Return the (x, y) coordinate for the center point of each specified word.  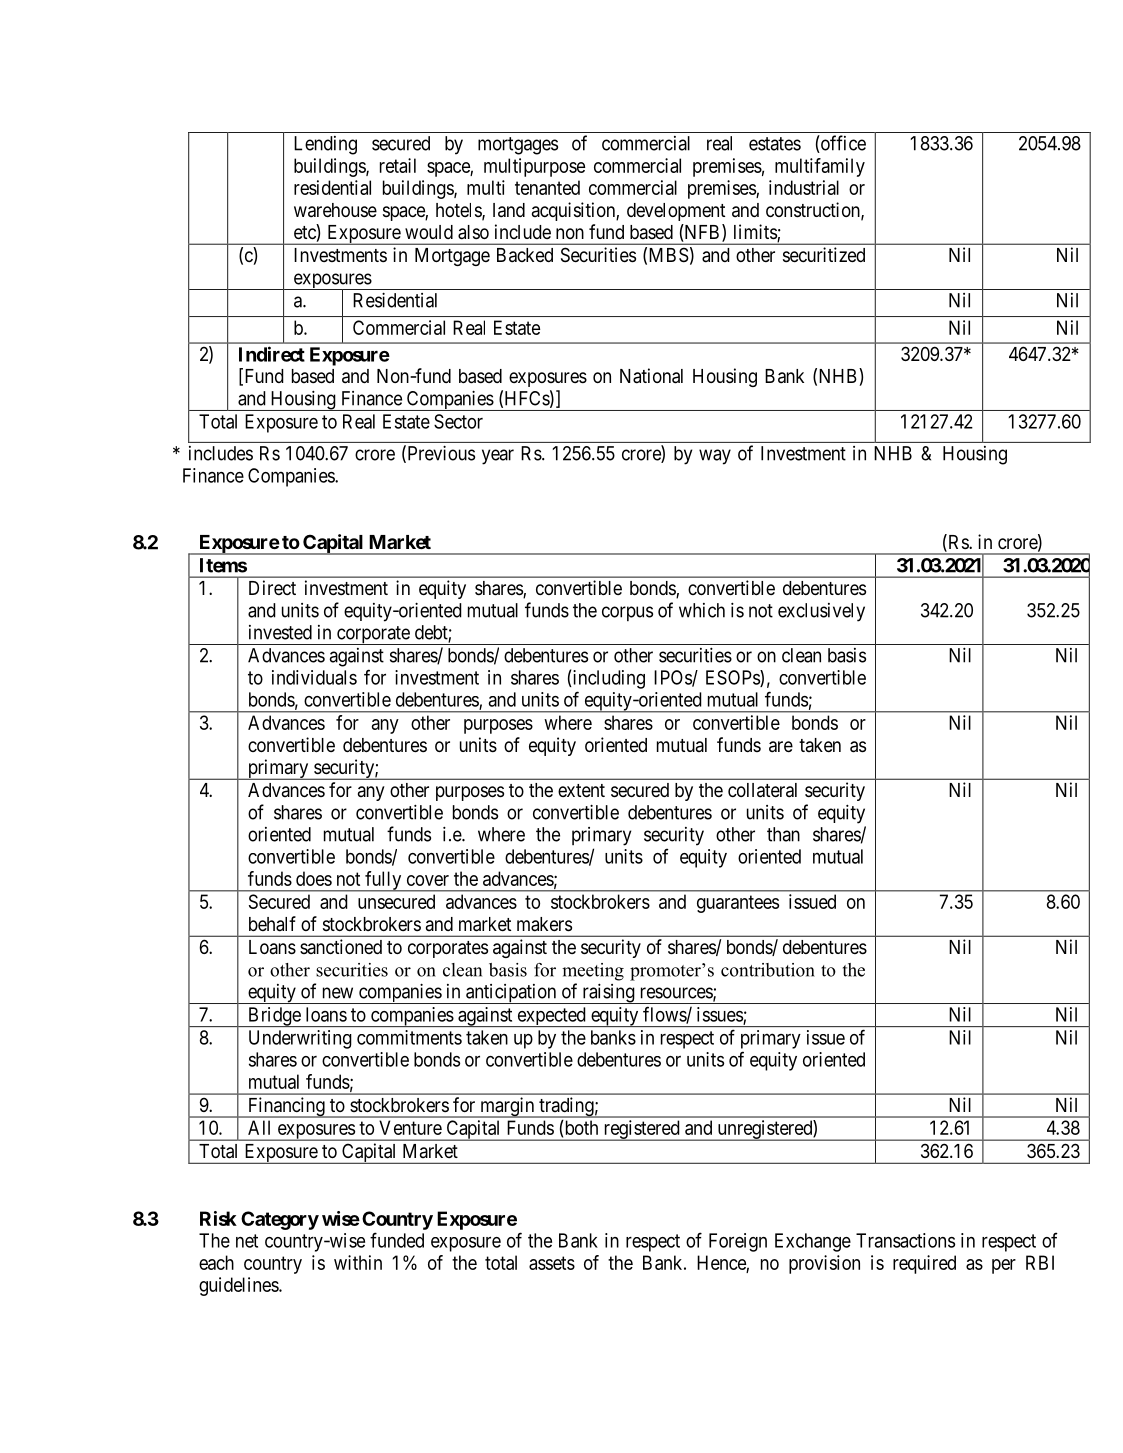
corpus (627, 613)
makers (544, 924)
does (314, 878)
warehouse (335, 210)
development (676, 212)
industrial (804, 187)
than (783, 834)
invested (280, 632)
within (358, 1262)
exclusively (821, 612)
